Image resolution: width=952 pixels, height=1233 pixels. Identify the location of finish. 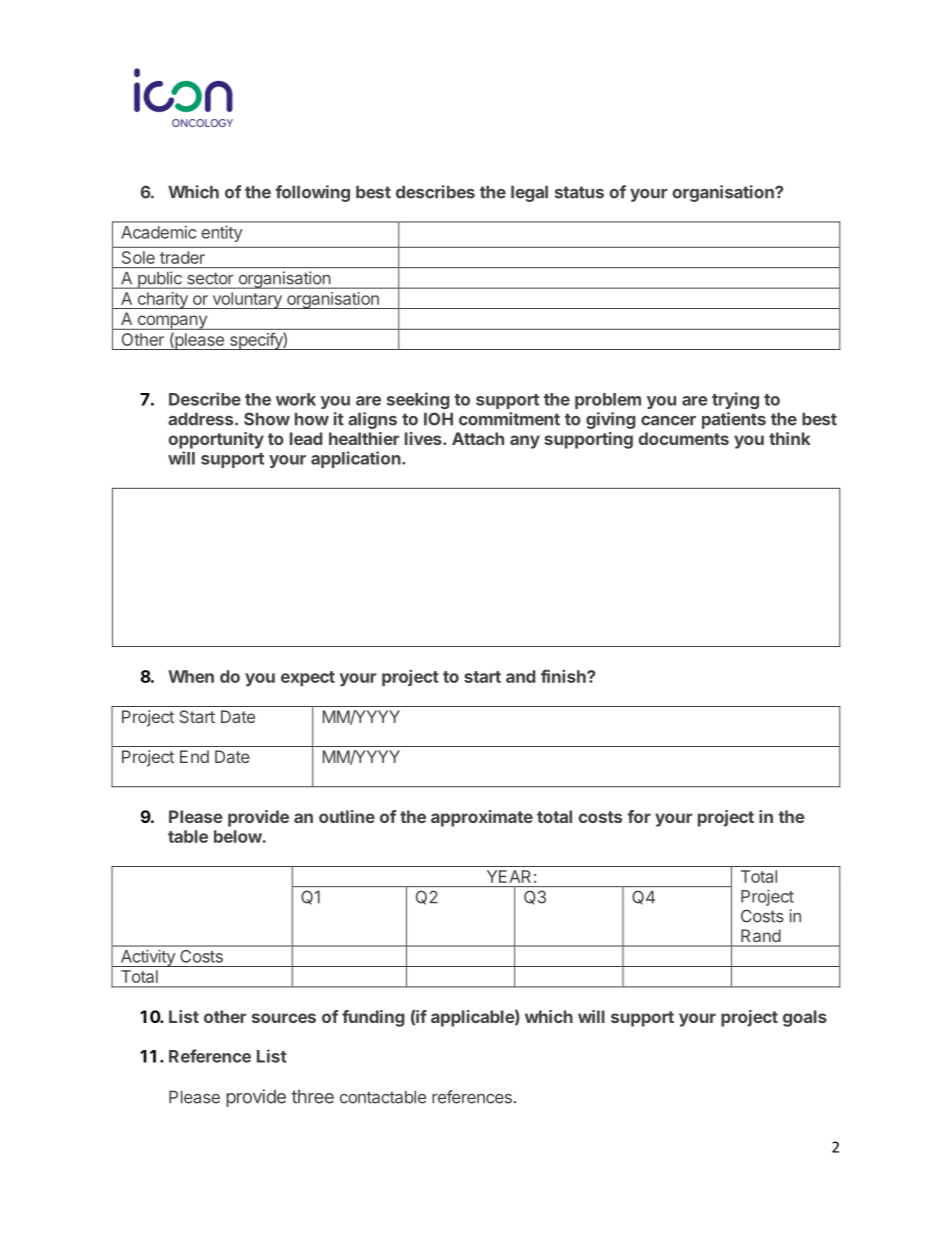
(564, 676).
